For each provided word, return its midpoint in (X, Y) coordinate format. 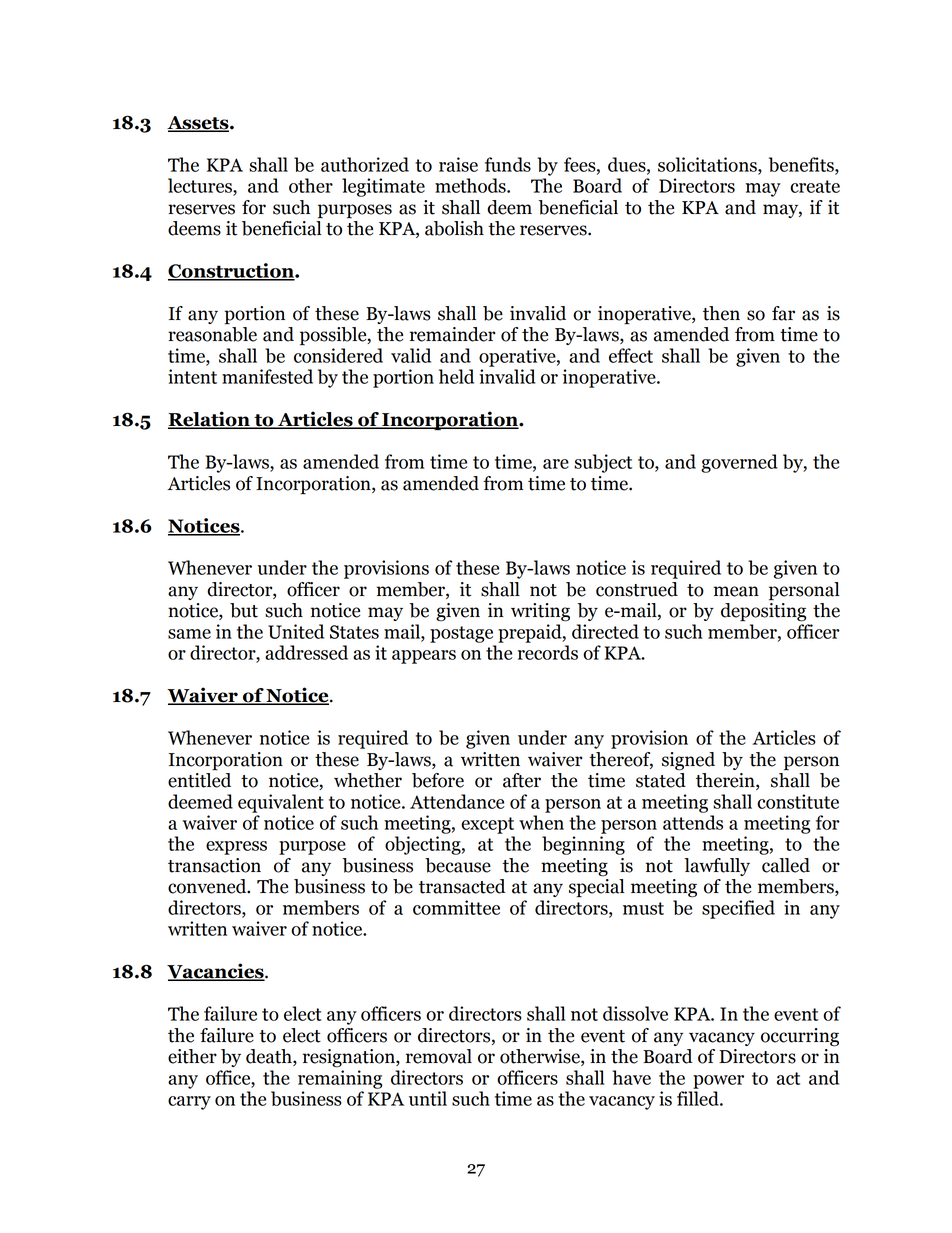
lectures (201, 185)
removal (439, 1056)
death (270, 1057)
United (296, 631)
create (815, 186)
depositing (763, 612)
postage (461, 634)
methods (471, 185)
